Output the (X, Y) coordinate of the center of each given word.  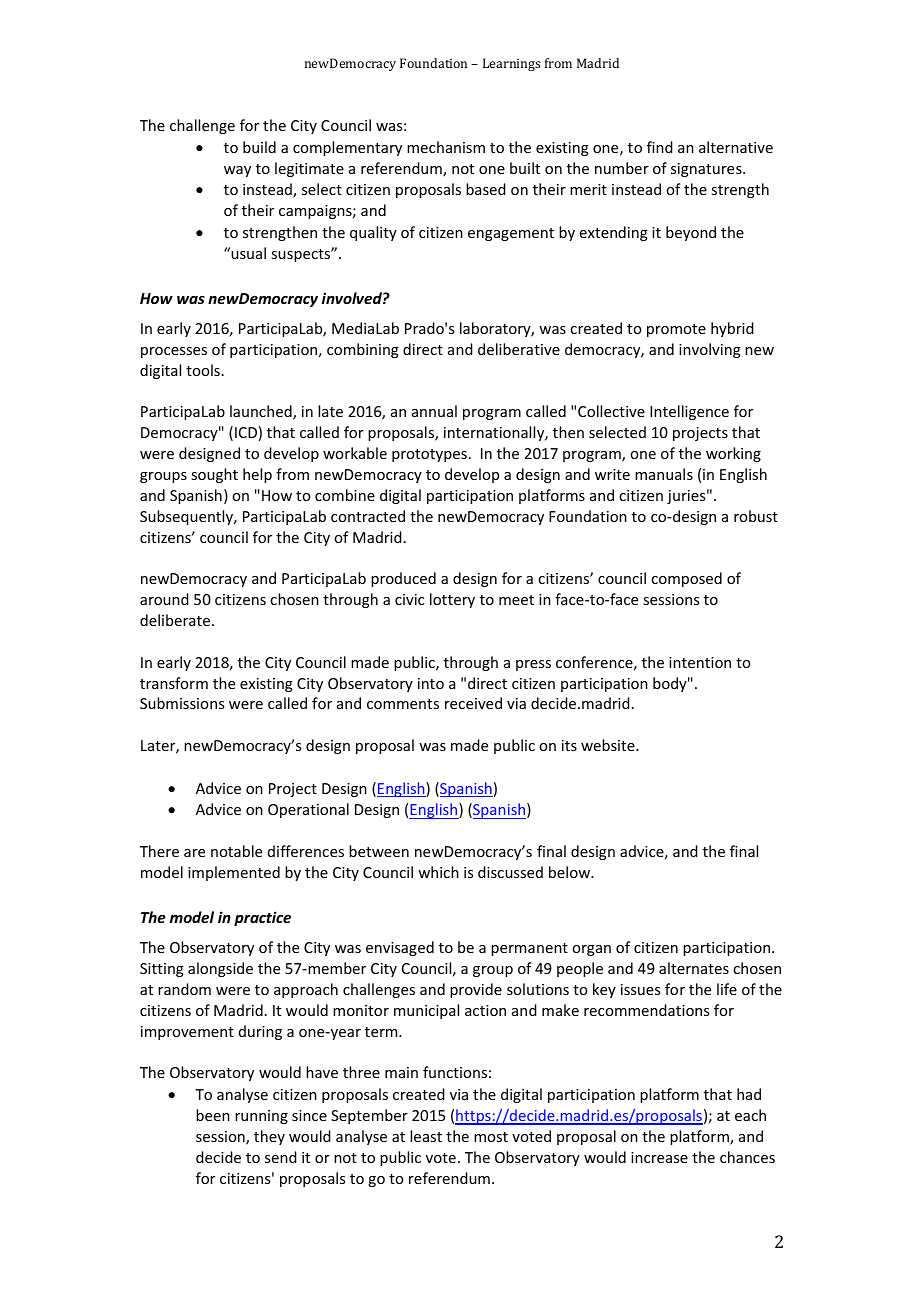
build (259, 147)
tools (203, 370)
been (213, 1115)
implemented (234, 873)
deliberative (519, 349)
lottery (452, 600)
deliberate (175, 620)
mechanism (446, 147)
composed (686, 579)
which (438, 872)
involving (710, 350)
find (660, 147)
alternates (694, 968)
